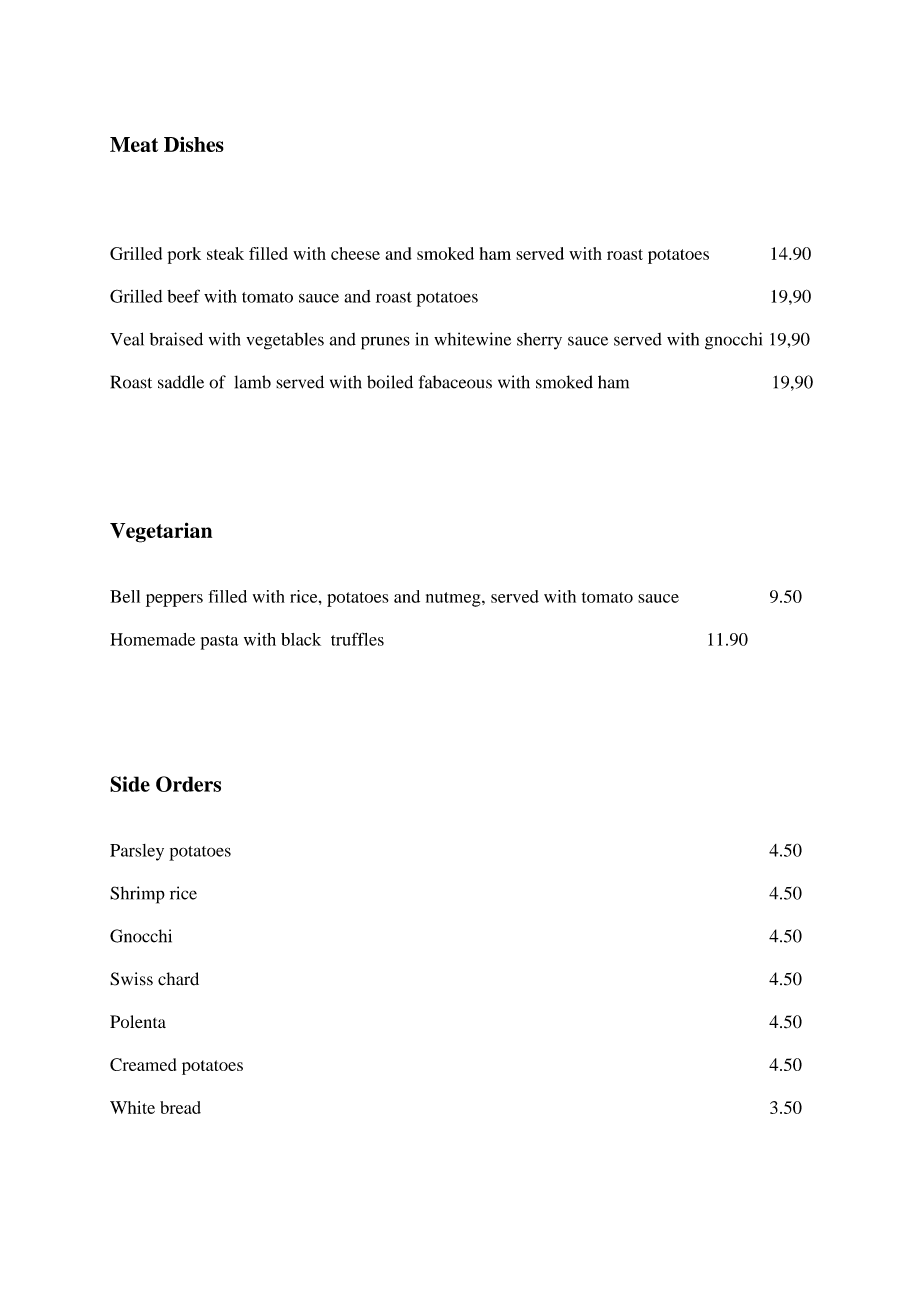 The width and height of the document is (924, 1308). I want to click on prunes, so click(385, 343).
